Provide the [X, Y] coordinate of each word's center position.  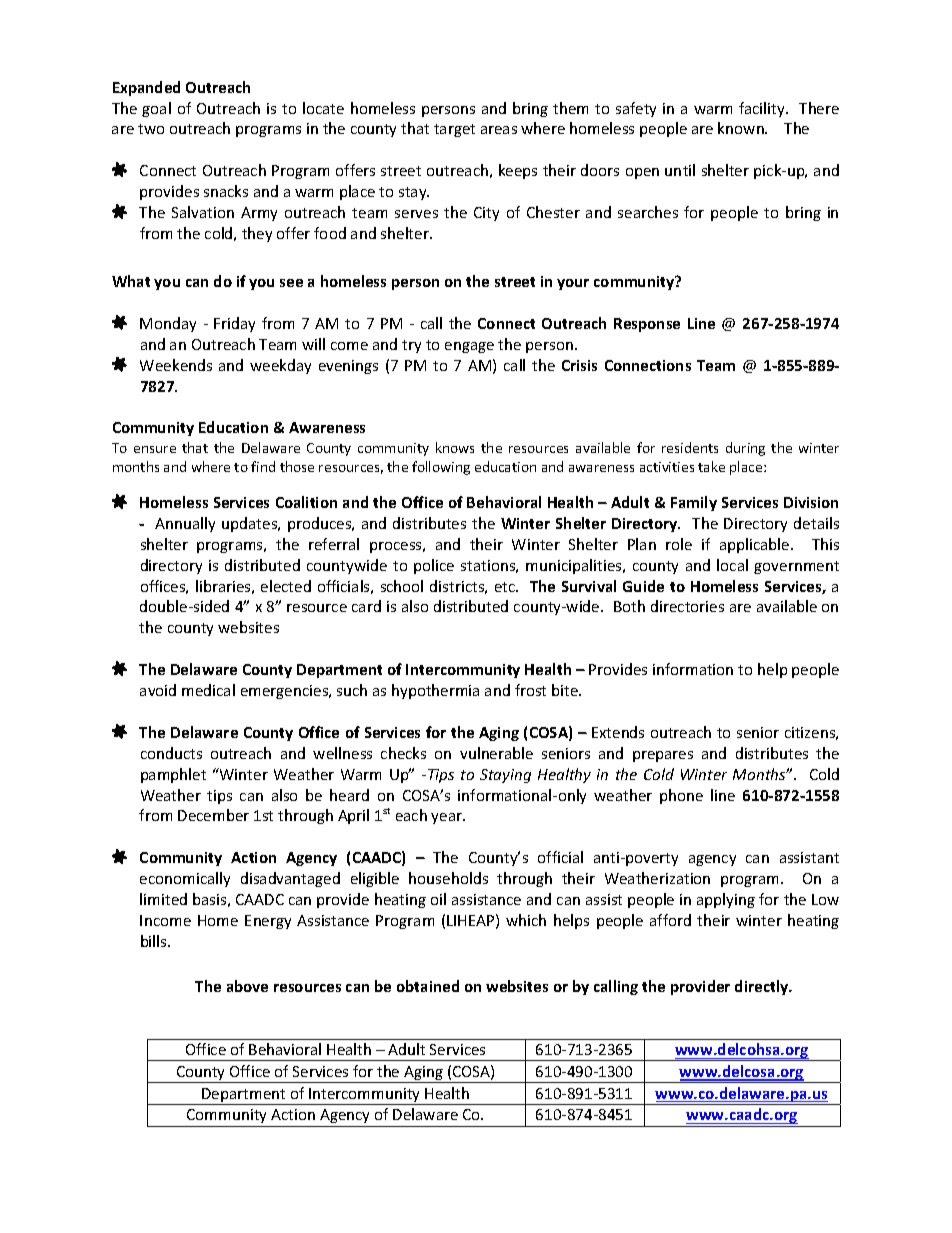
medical [208, 690]
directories [687, 606]
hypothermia [435, 691]
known [742, 128]
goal [156, 109]
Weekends [176, 365]
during [745, 449]
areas [499, 130]
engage [469, 347]
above [247, 986]
